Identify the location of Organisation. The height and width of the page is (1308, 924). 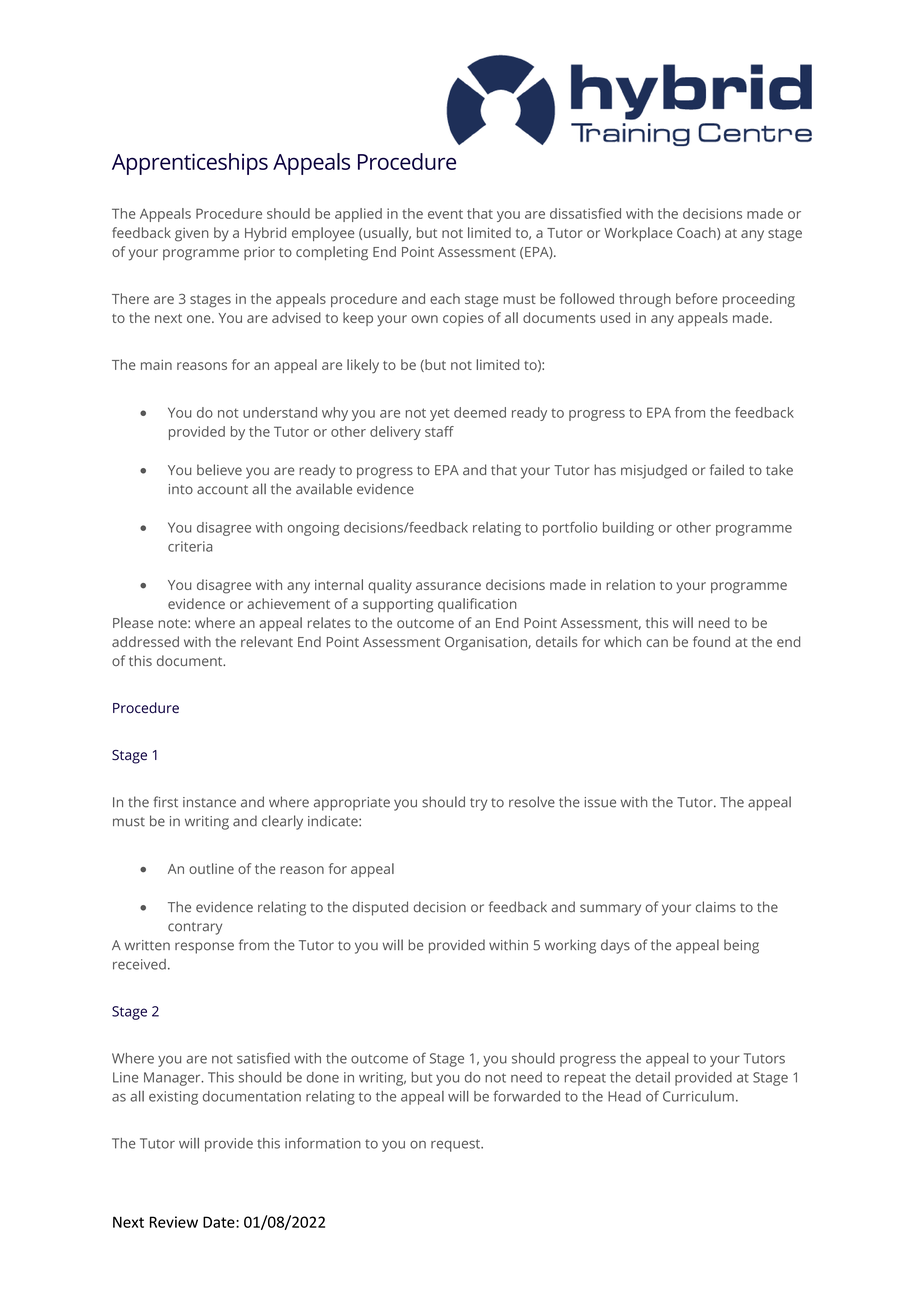
(487, 644).
